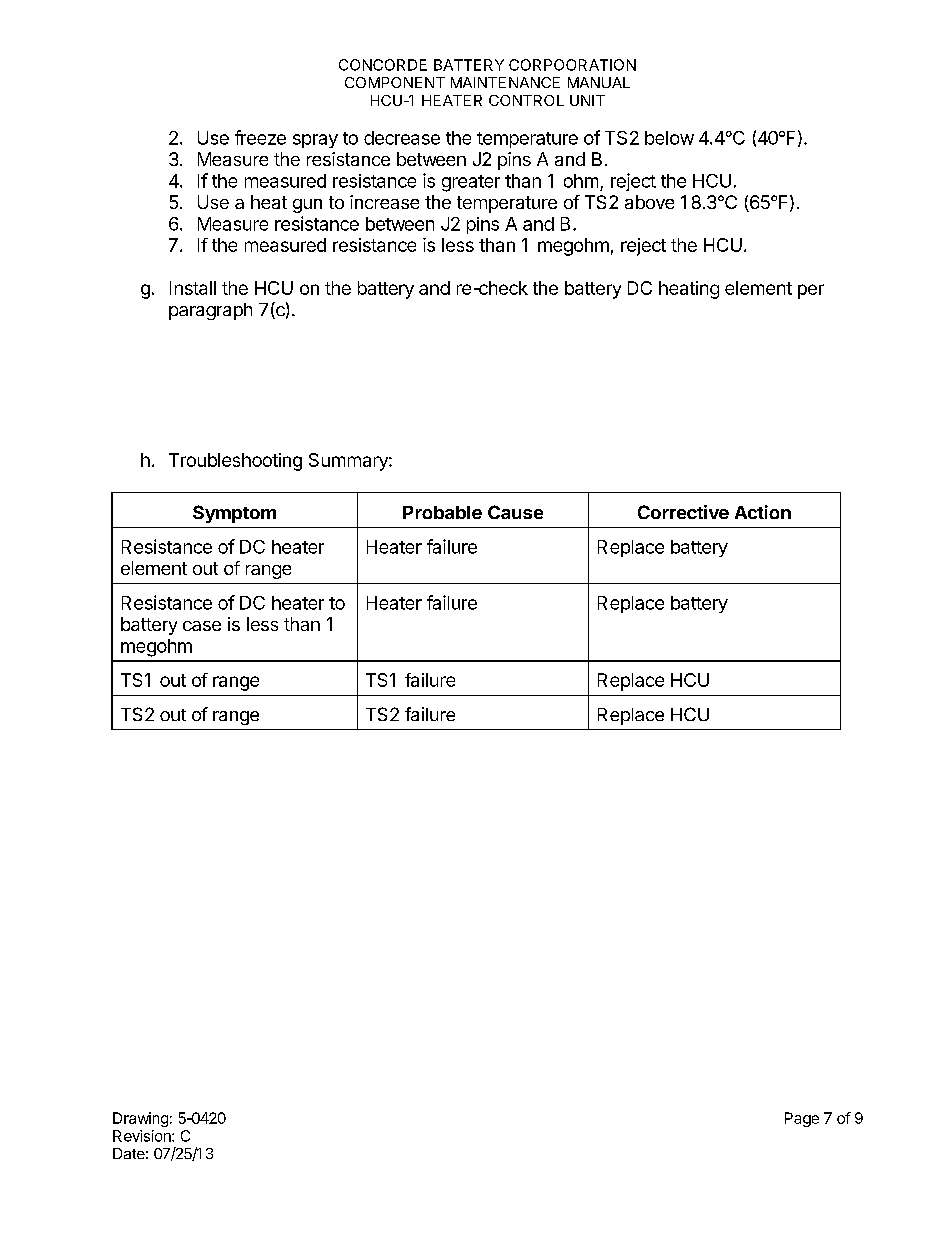 The width and height of the screenshot is (952, 1233). What do you see at coordinates (442, 512) in the screenshot?
I see `Probable` at bounding box center [442, 512].
